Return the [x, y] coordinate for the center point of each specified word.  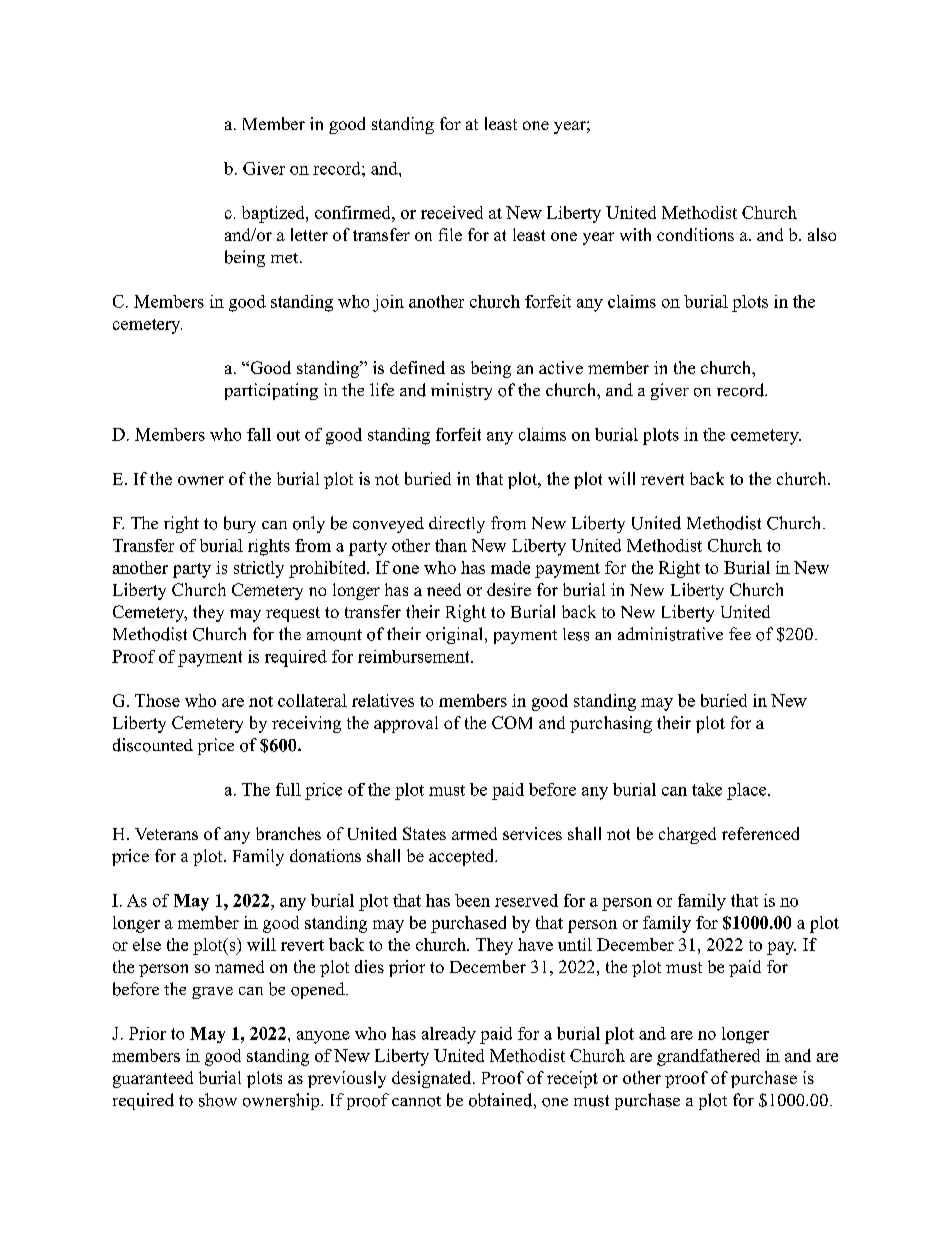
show [218, 1100]
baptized [274, 214]
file [450, 234]
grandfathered [708, 1057]
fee [740, 633]
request [293, 614]
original [456, 635]
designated [431, 1079]
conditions [695, 234]
